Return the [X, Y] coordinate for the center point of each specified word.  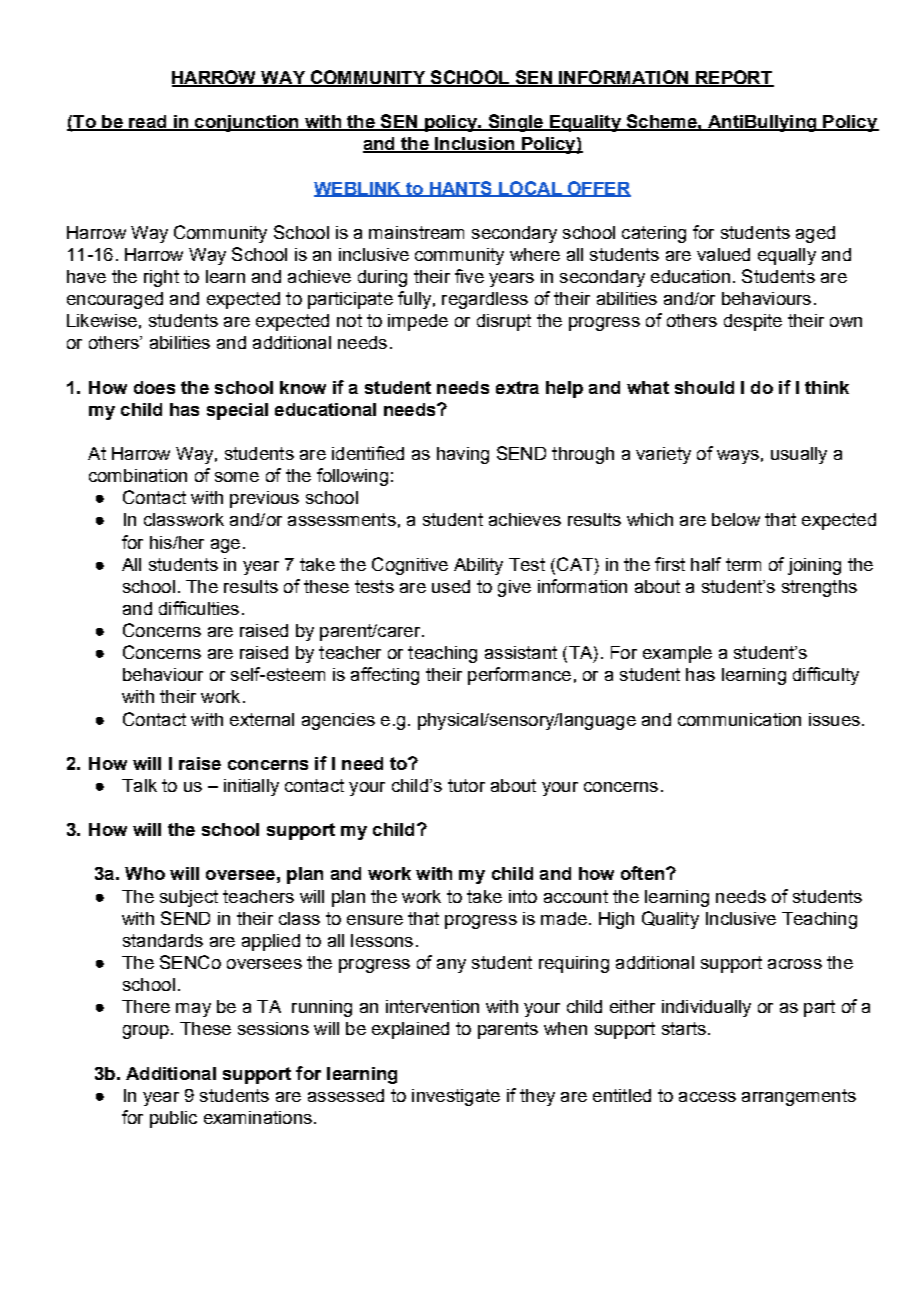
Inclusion [475, 145]
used [451, 586]
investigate [456, 1097]
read [148, 123]
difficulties [199, 608]
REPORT [734, 78]
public [173, 1119]
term [743, 564]
